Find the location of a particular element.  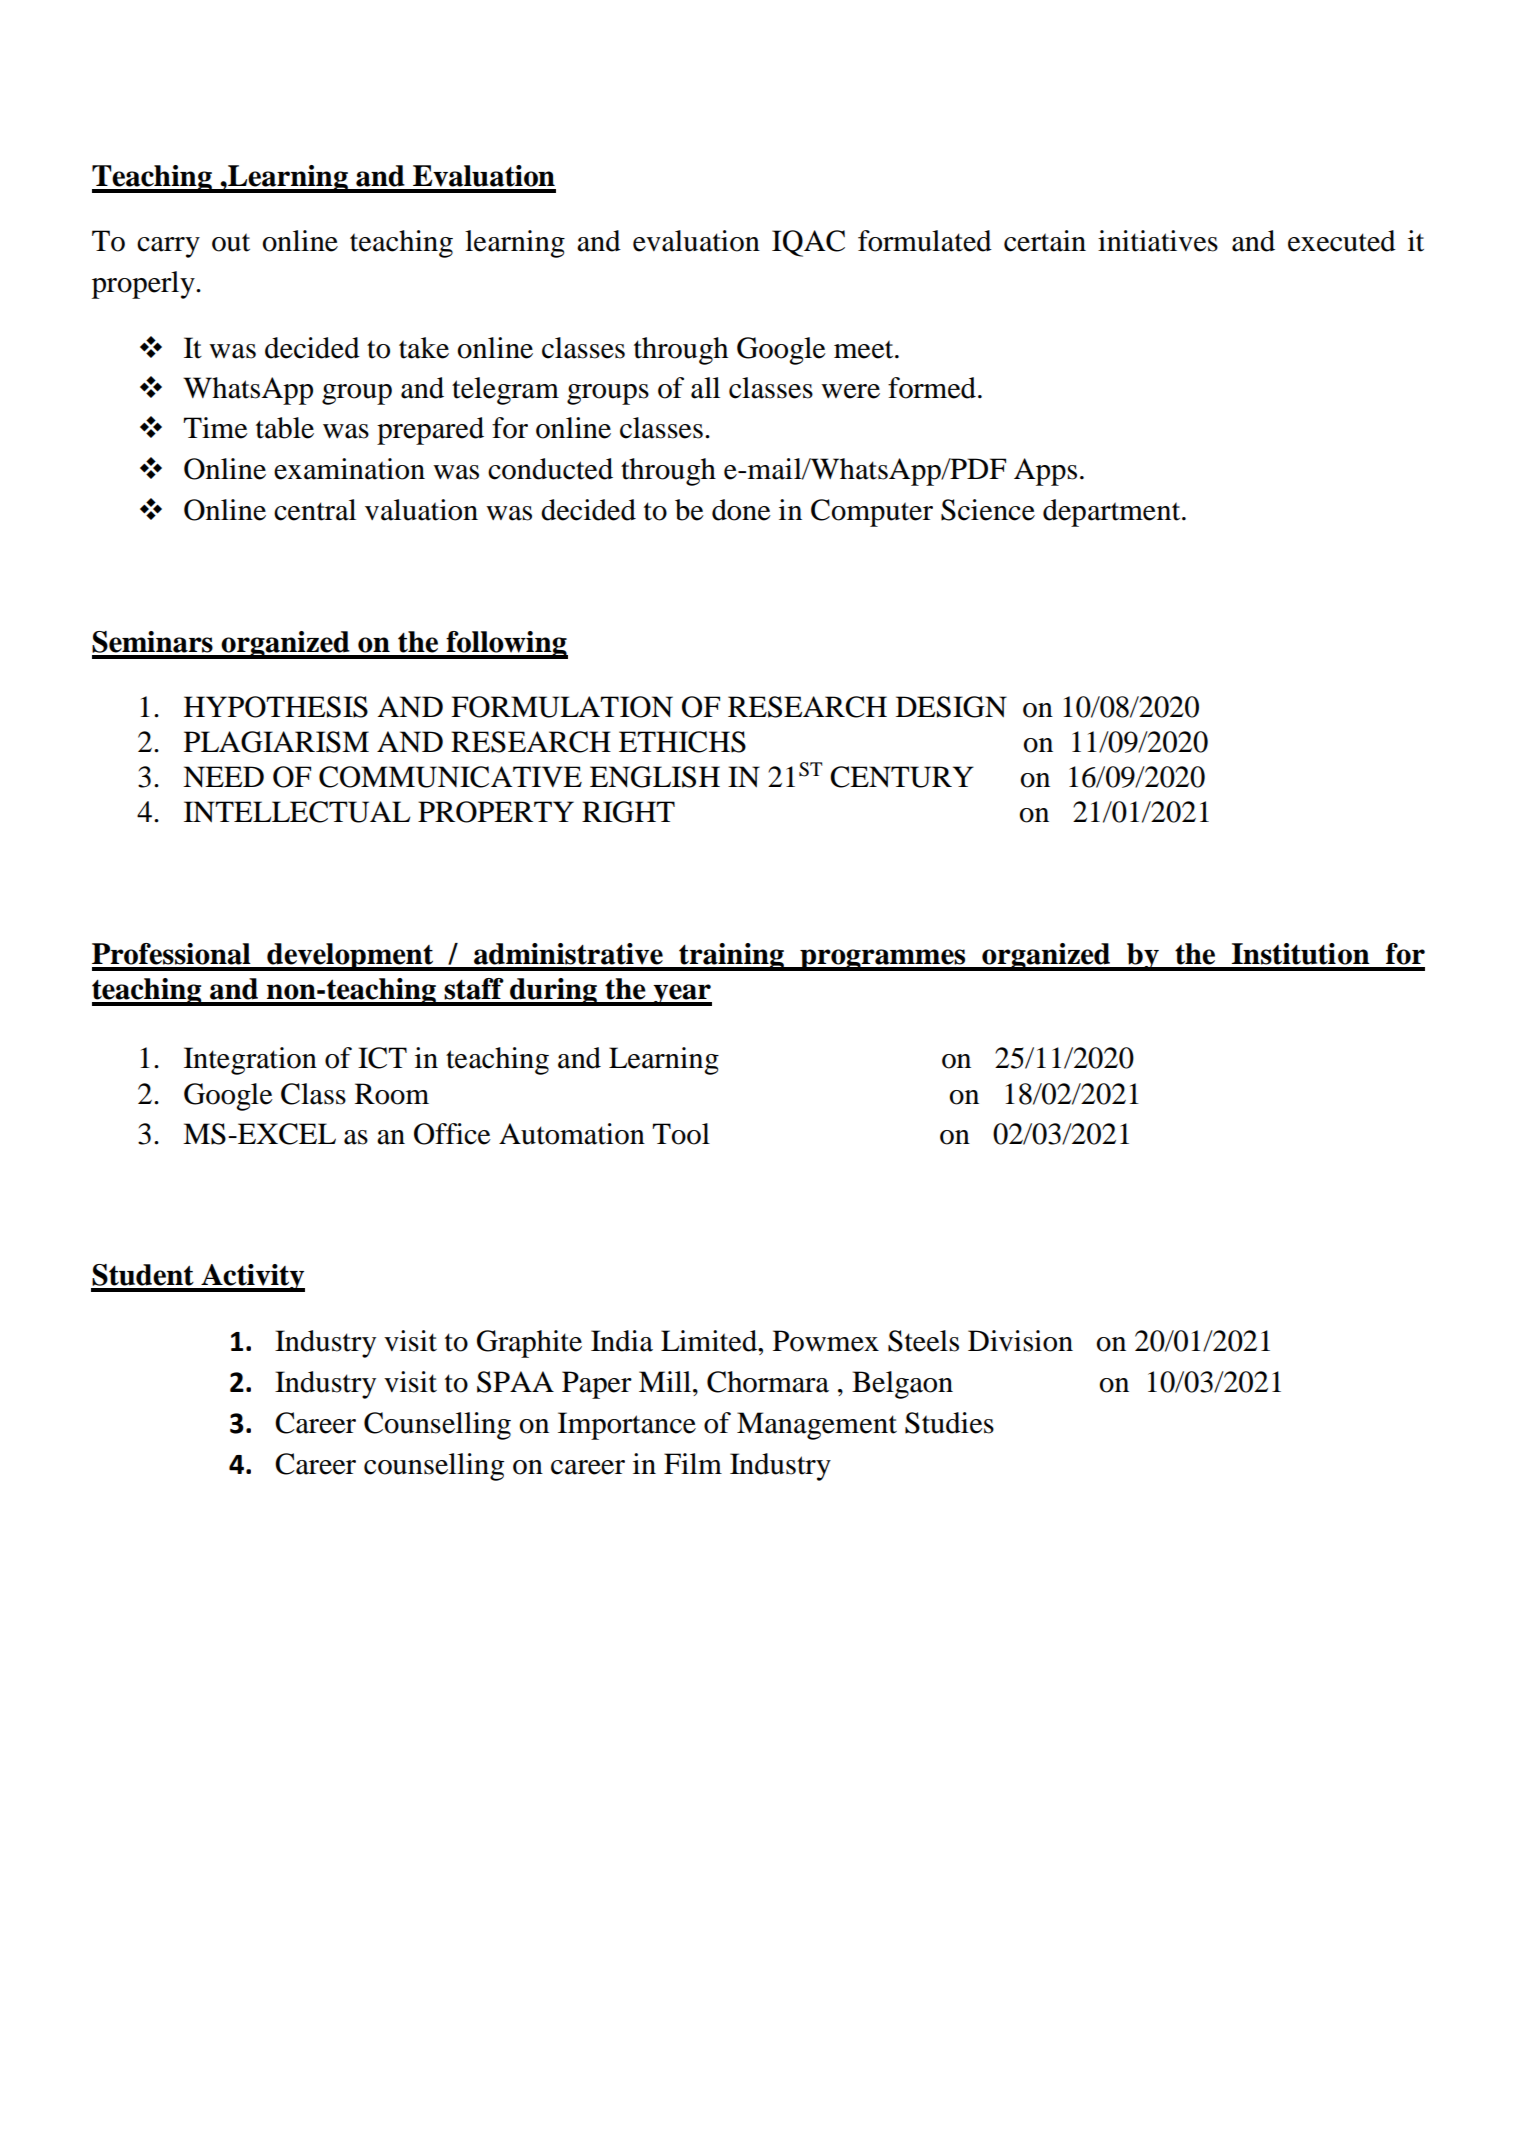

Management is located at coordinates (817, 1426).
